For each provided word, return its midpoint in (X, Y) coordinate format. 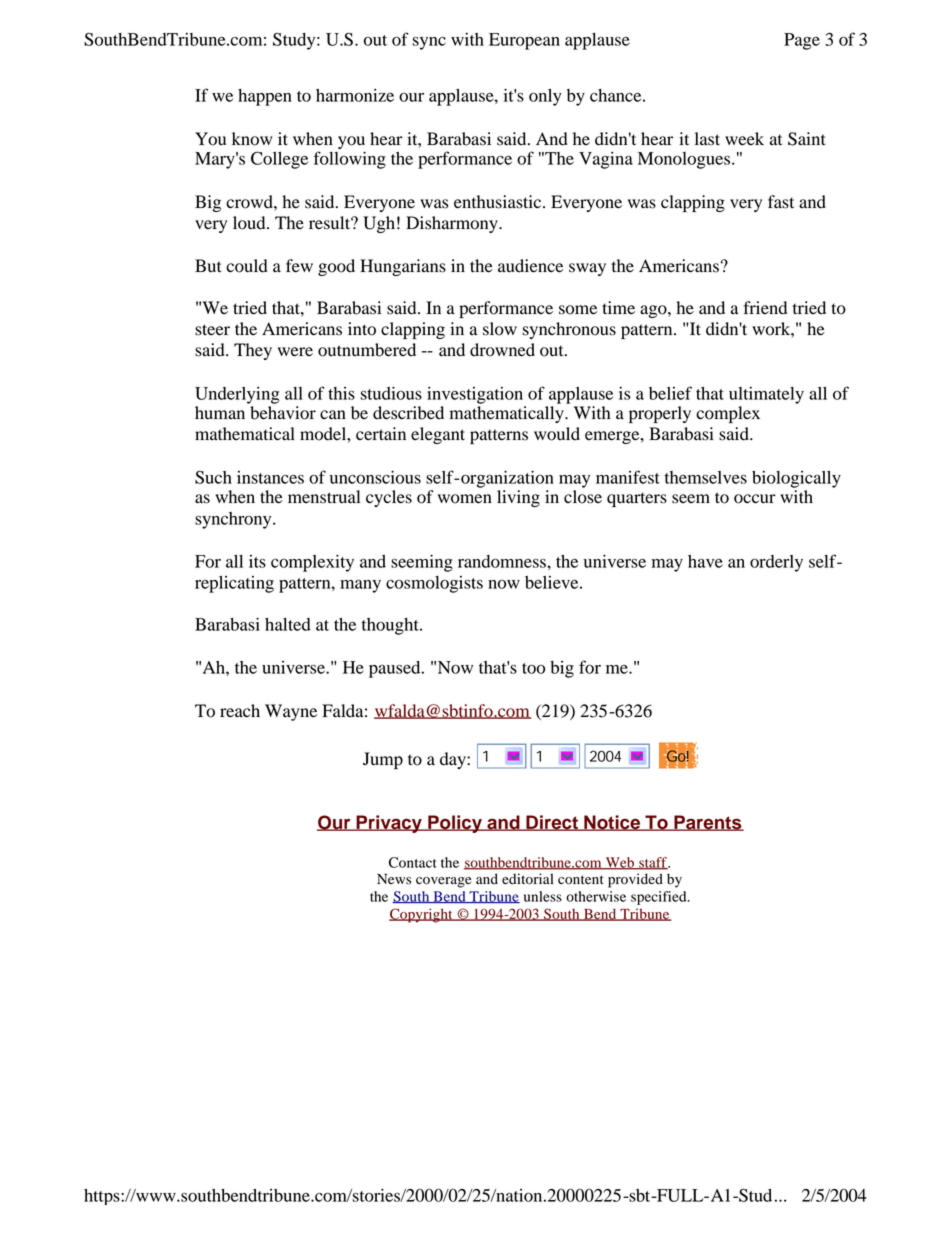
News (394, 879)
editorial (528, 879)
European (524, 41)
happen (265, 97)
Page (802, 41)
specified (660, 898)
